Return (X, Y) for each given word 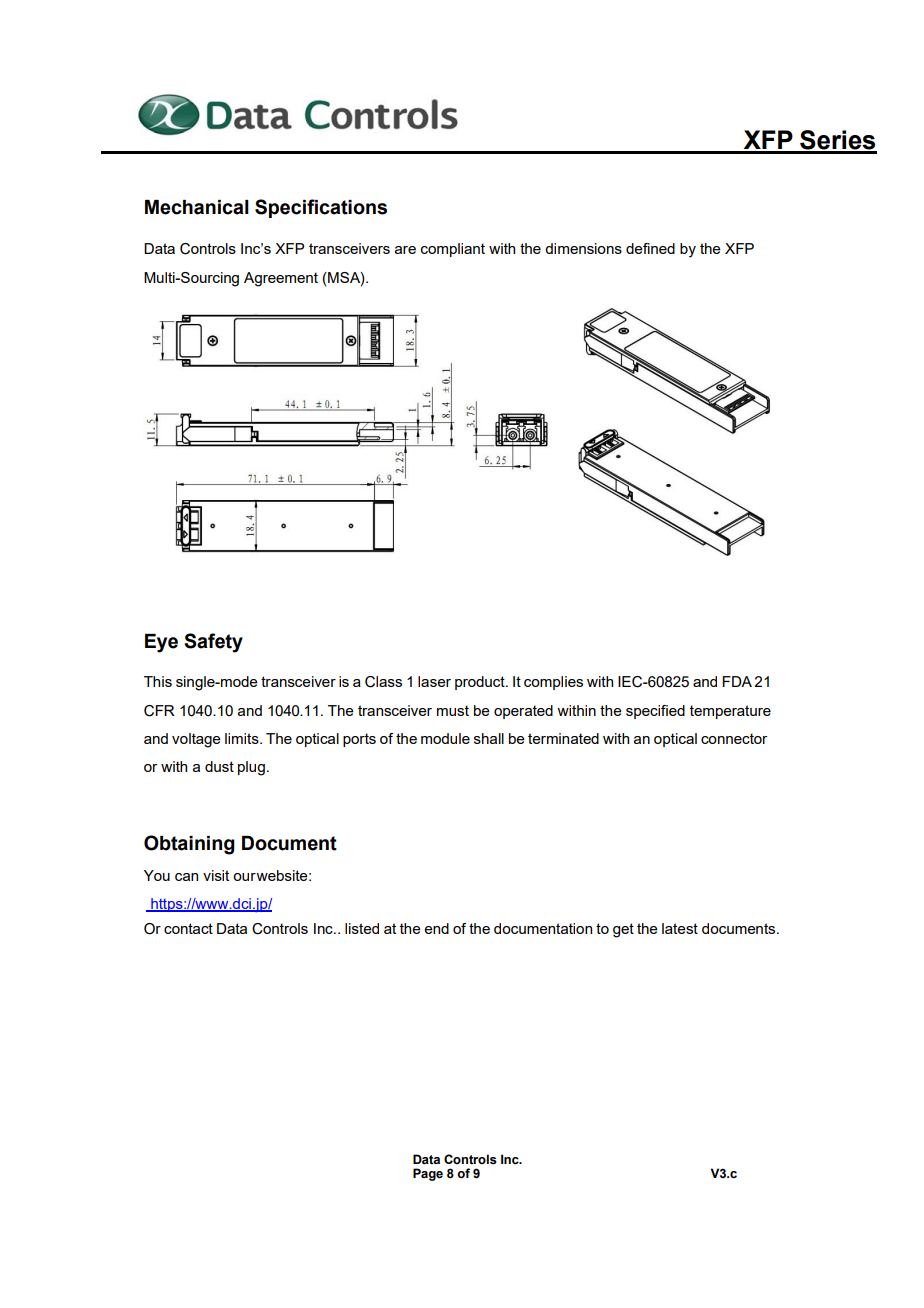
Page (428, 1174)
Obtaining (189, 845)
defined (650, 248)
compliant (453, 250)
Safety (213, 643)
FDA (737, 681)
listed (362, 928)
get (623, 930)
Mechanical (197, 207)
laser (434, 681)
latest (680, 928)
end (436, 928)
